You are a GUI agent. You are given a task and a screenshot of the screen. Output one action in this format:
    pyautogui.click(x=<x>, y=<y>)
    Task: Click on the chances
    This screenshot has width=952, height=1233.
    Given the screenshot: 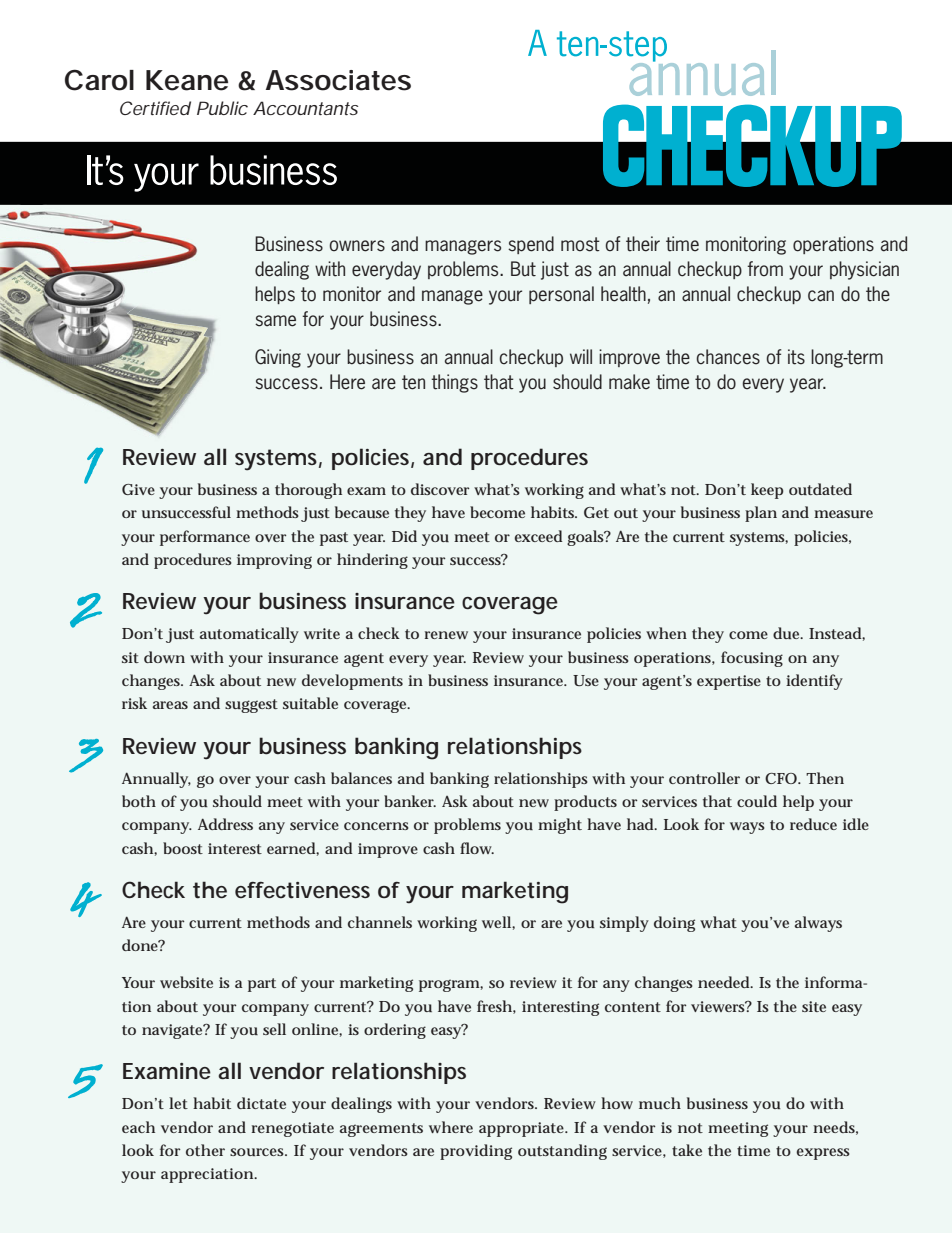 What is the action you would take?
    pyautogui.click(x=728, y=357)
